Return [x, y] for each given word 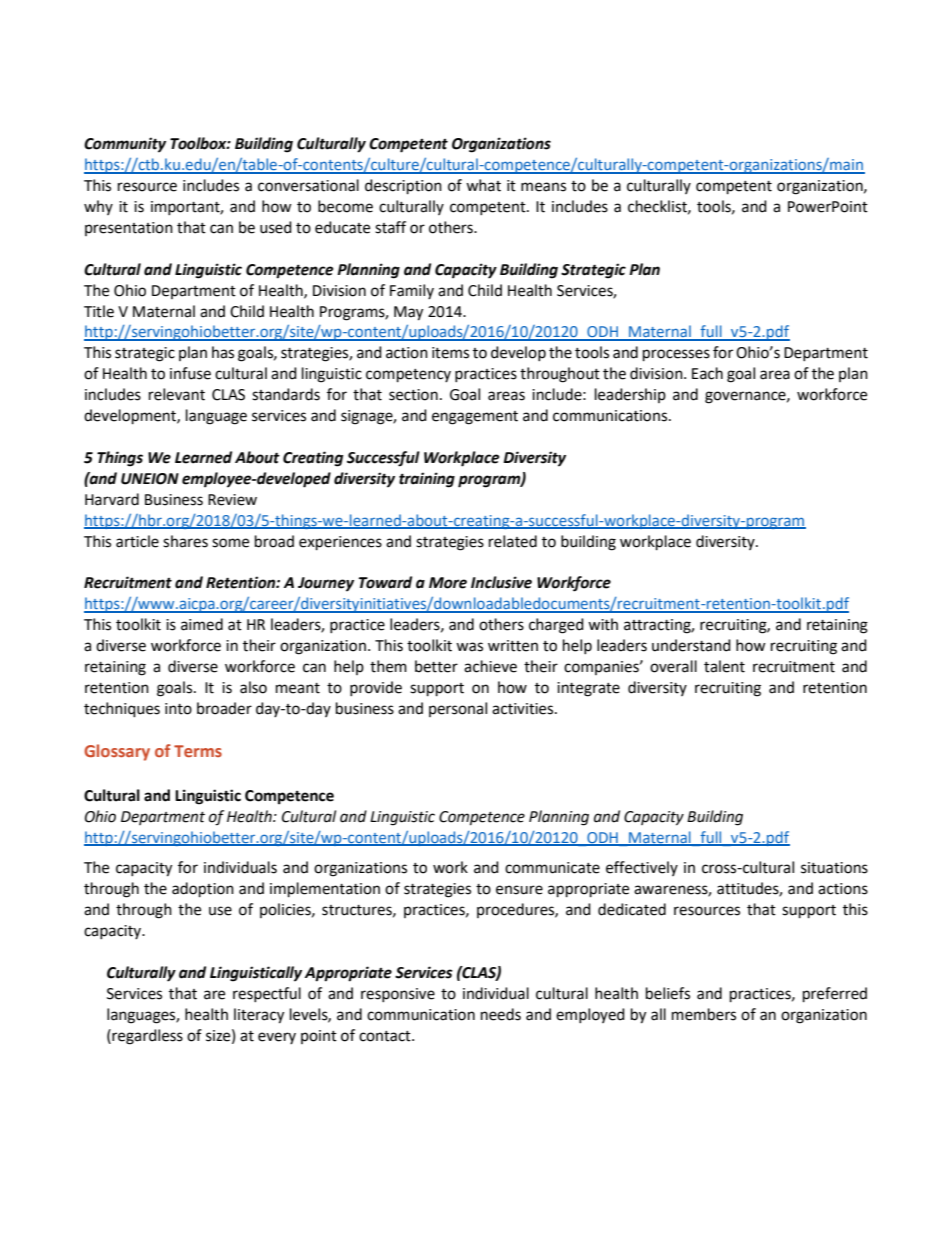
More [448, 583]
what [483, 185]
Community [125, 145]
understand [691, 645]
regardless [146, 1037]
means [543, 187]
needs [501, 1014]
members [704, 1014]
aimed [202, 624]
